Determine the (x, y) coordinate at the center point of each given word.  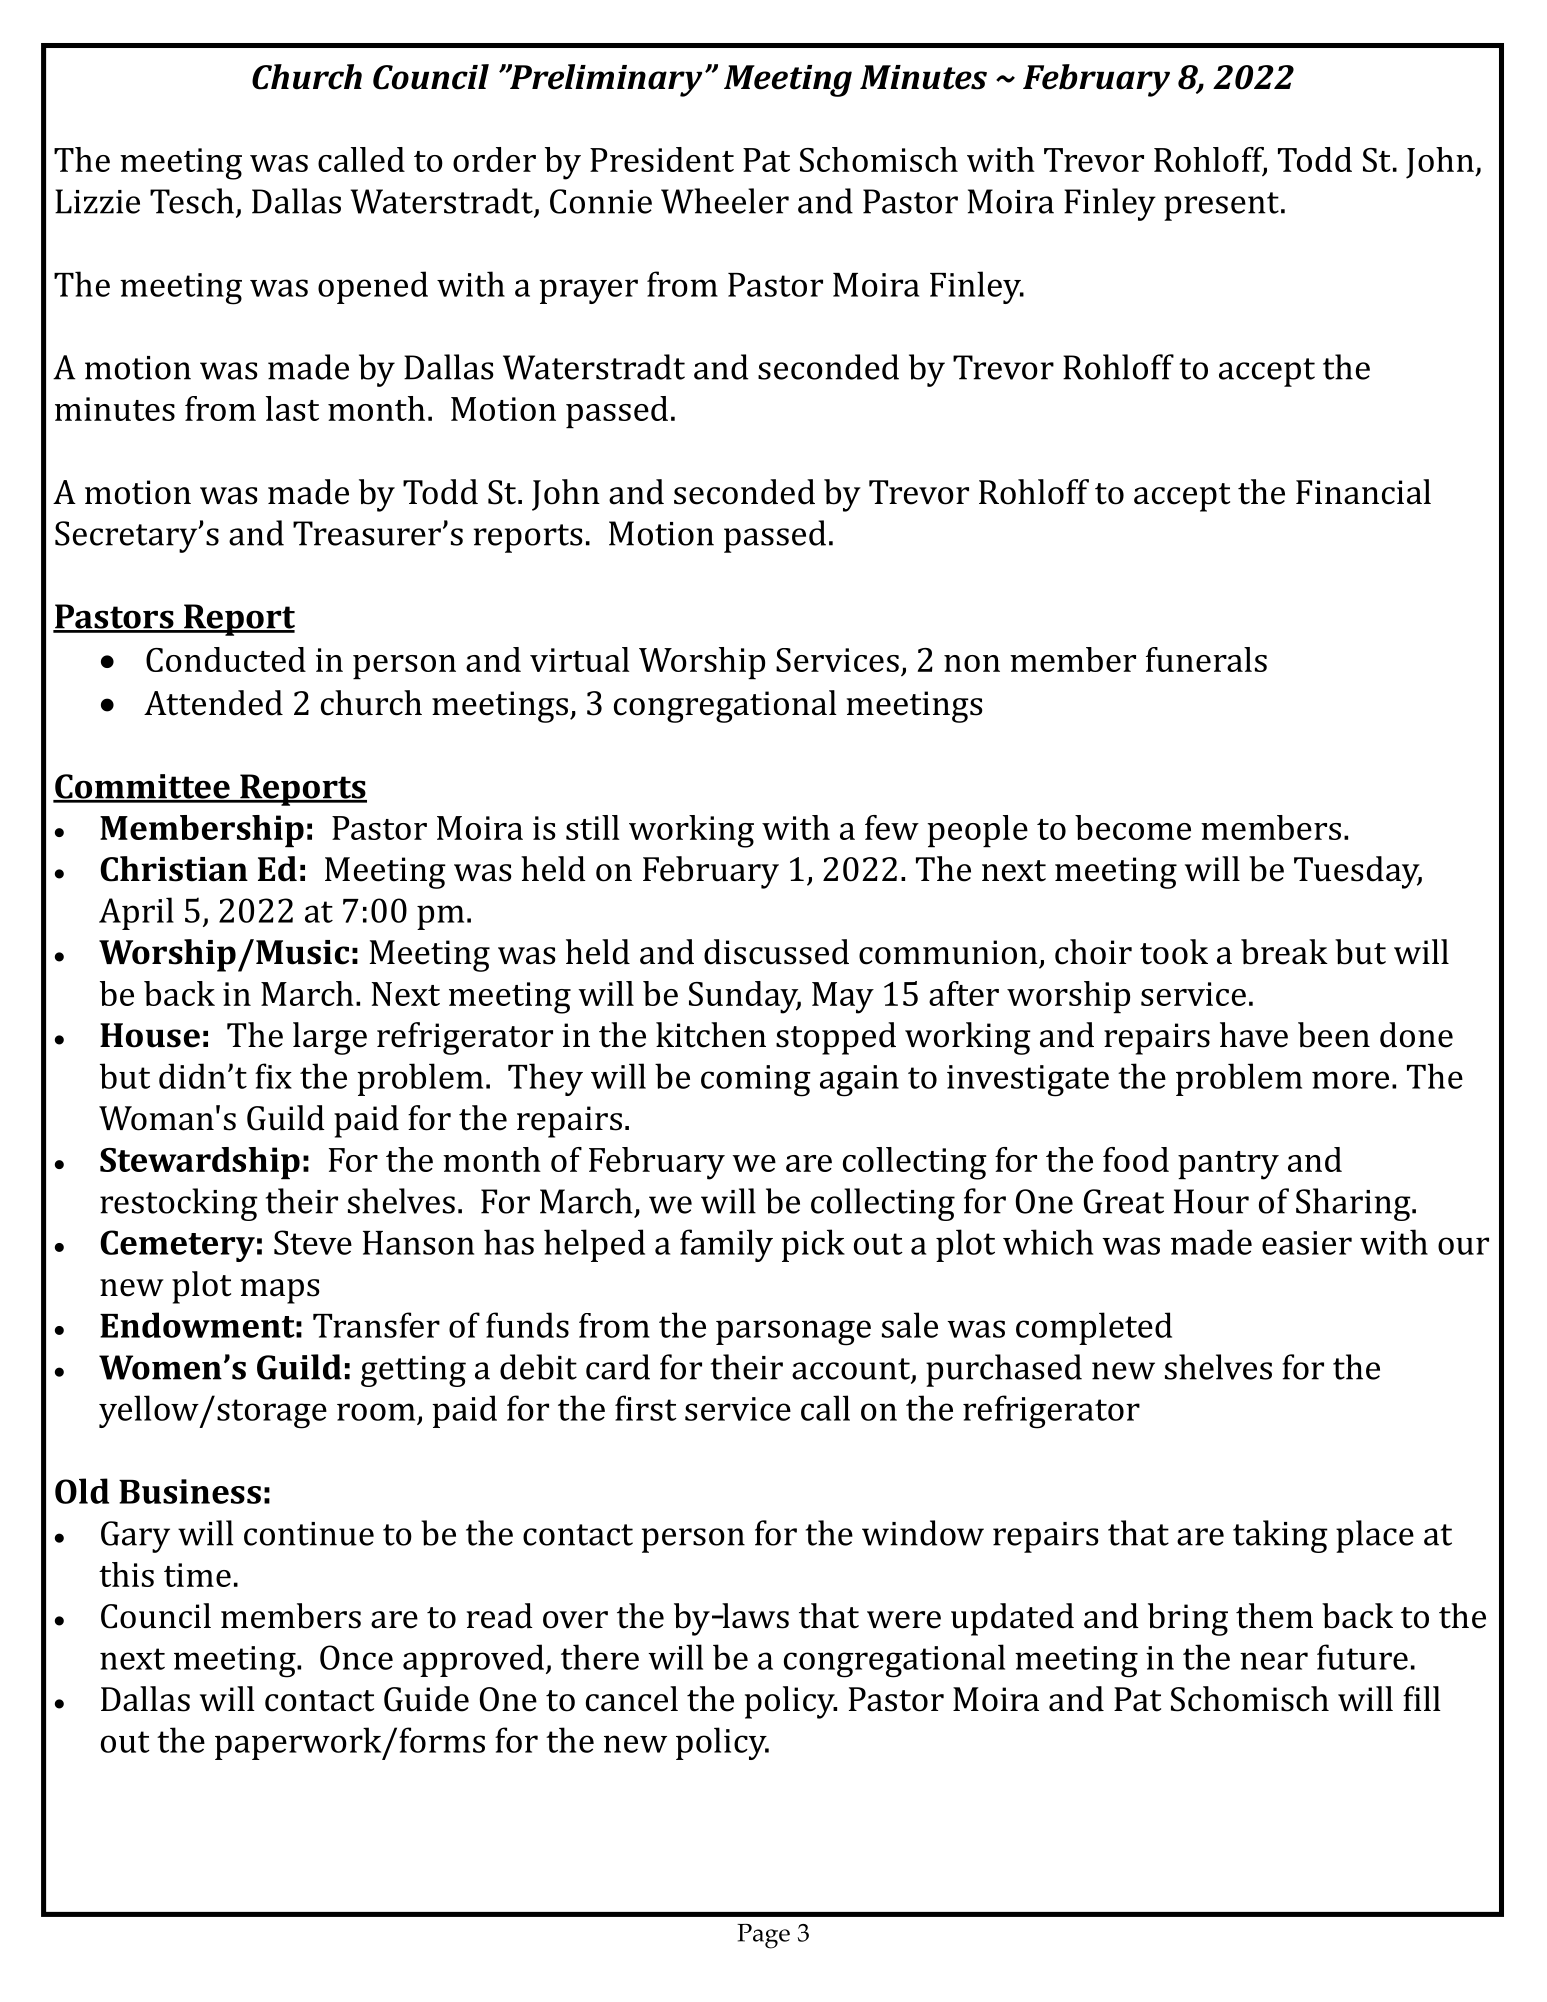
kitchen (711, 1035)
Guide (426, 1699)
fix (273, 1076)
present (1221, 206)
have (1254, 1035)
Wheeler (725, 201)
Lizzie (97, 201)
